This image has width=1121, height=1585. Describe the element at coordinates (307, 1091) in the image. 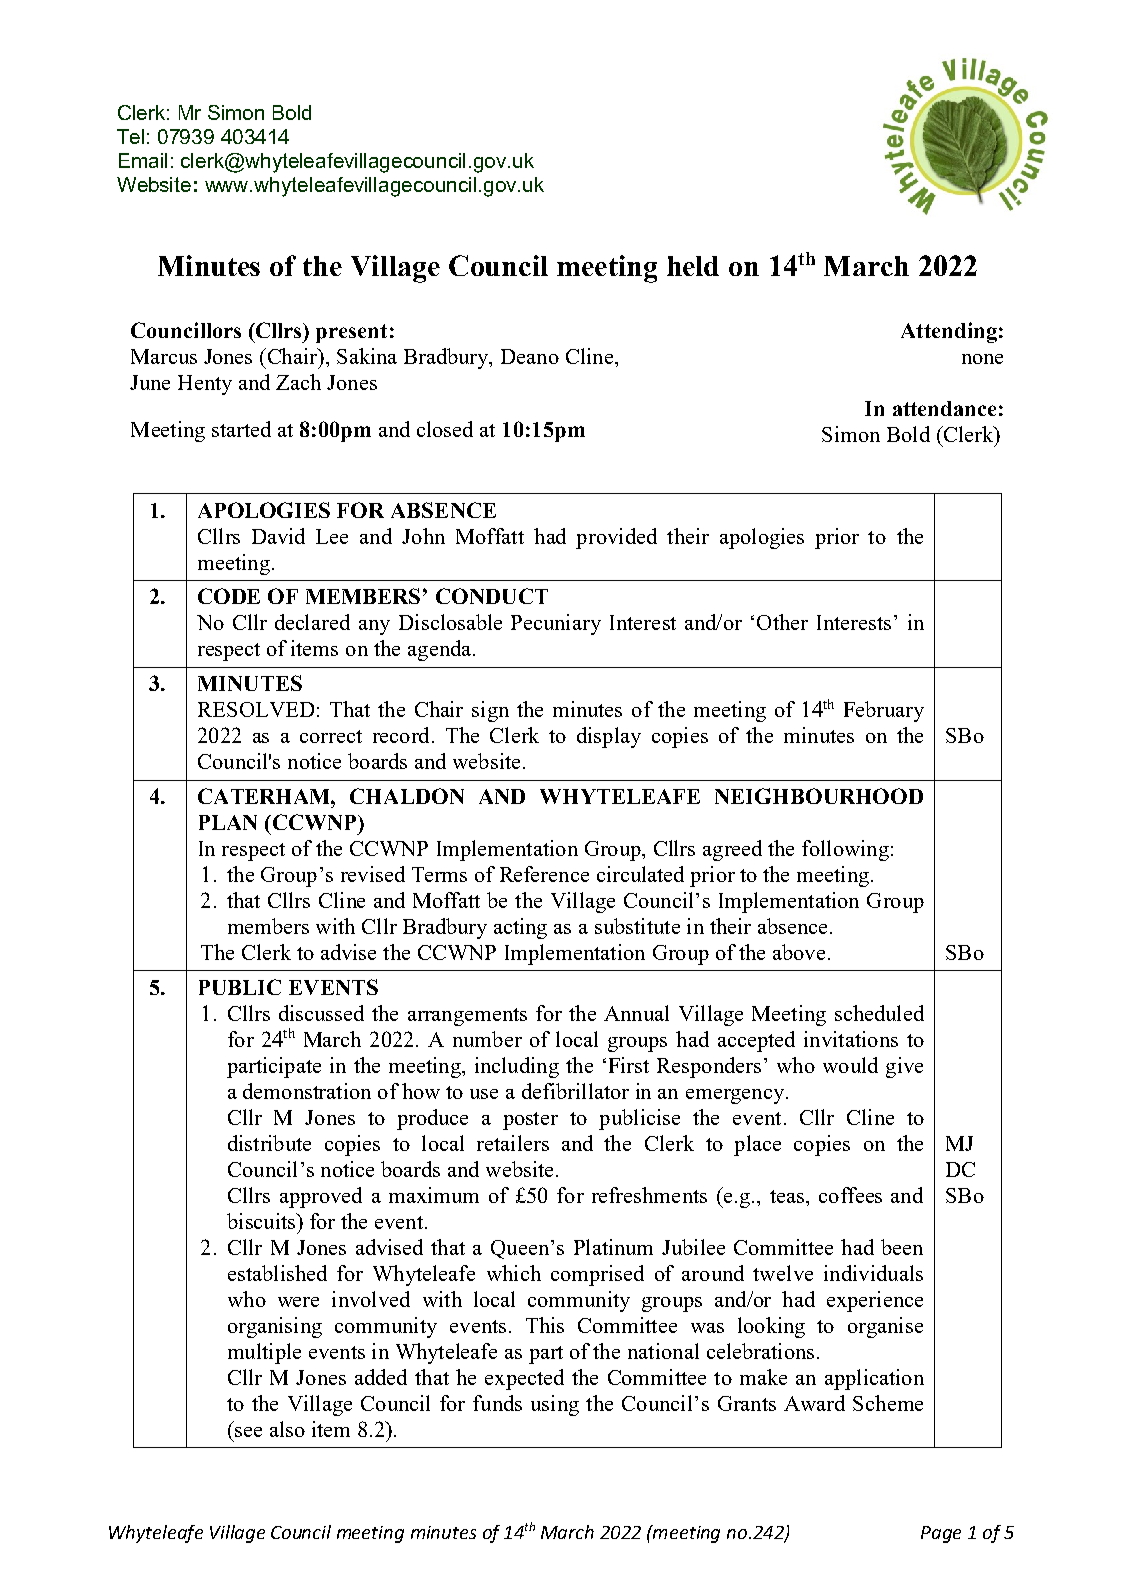

I see `demonstration` at that location.
